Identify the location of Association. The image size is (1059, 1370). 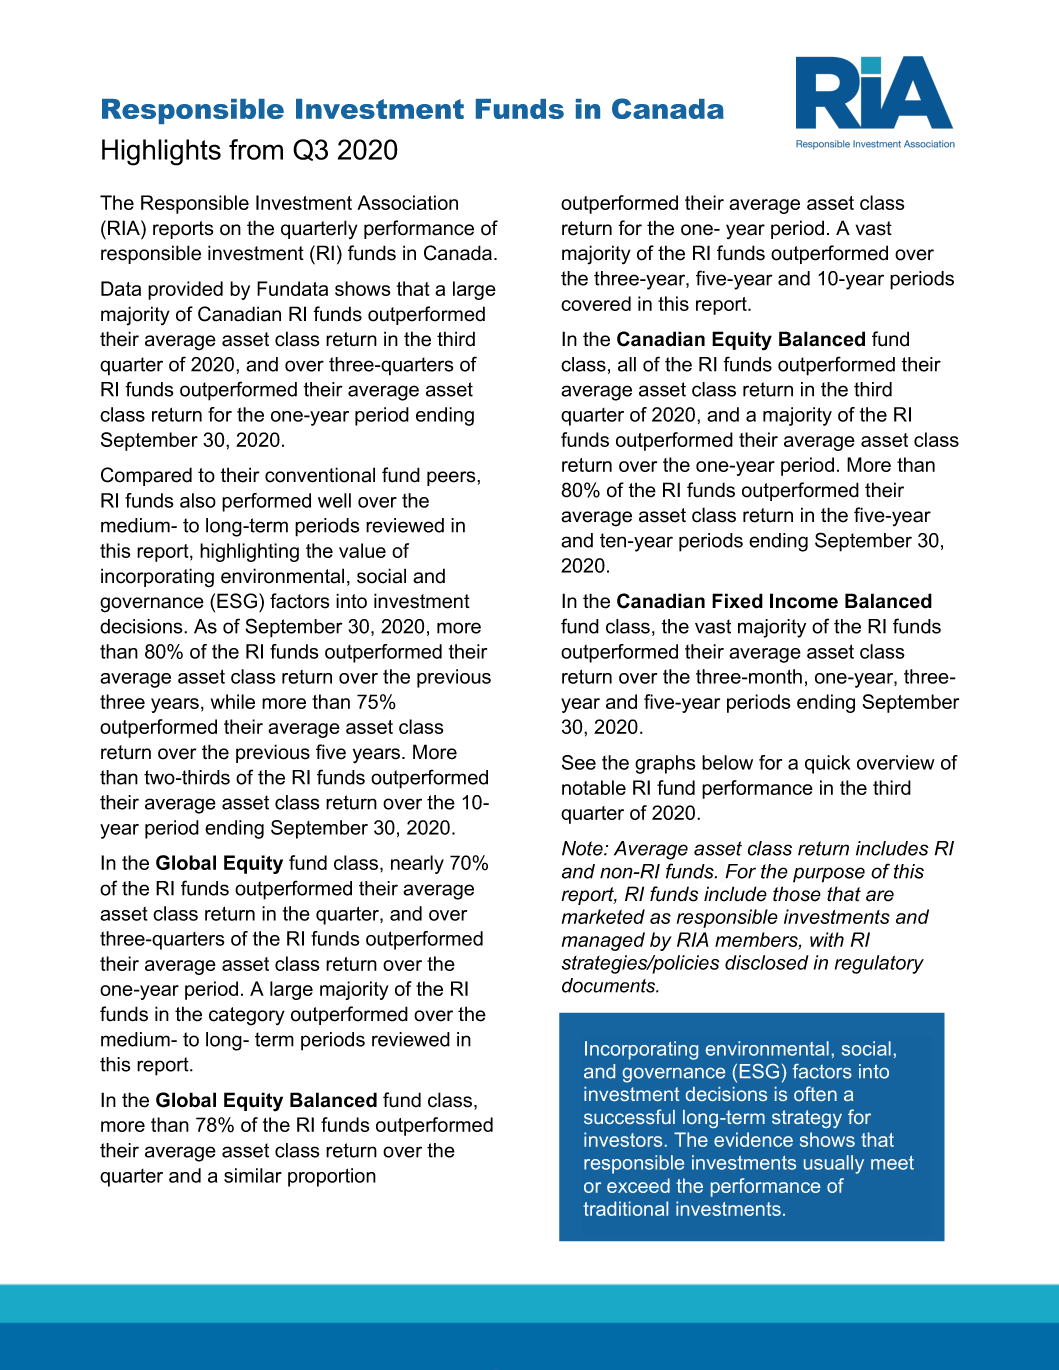
(407, 202).
